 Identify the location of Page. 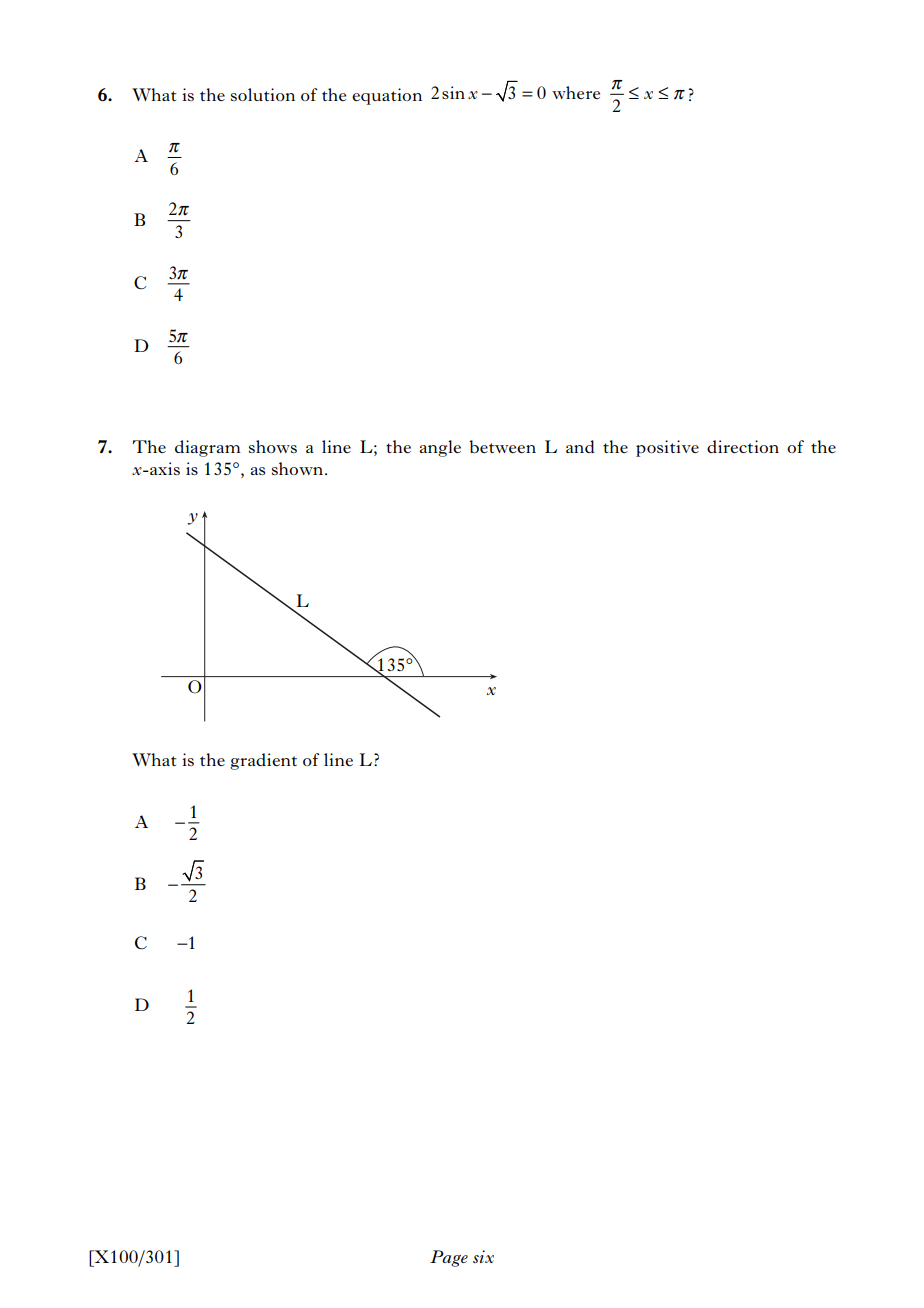
(449, 1258).
